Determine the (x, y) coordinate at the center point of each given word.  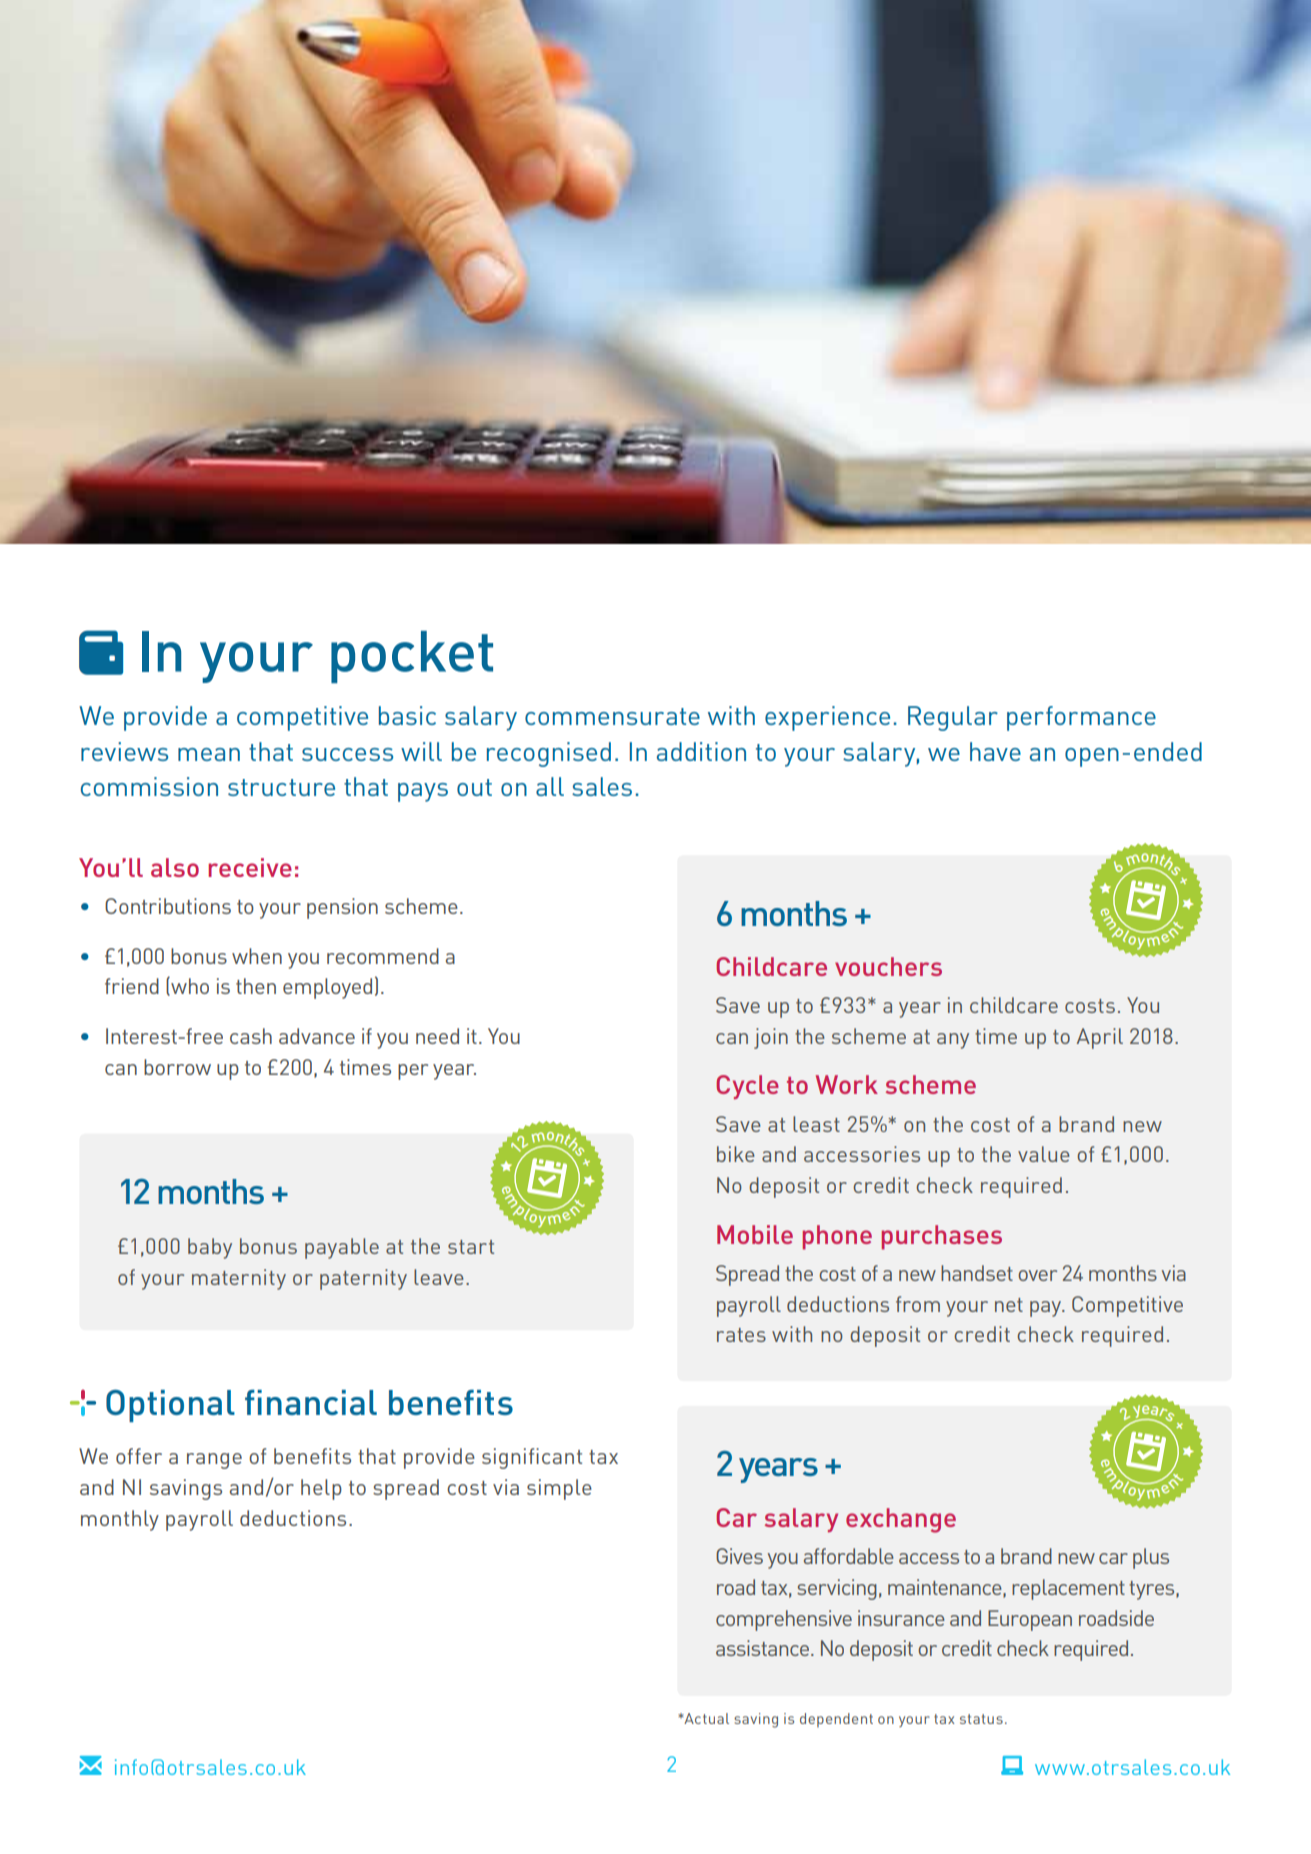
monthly (120, 1520)
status (981, 1719)
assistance (764, 1648)
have (995, 751)
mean (209, 754)
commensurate (612, 716)
